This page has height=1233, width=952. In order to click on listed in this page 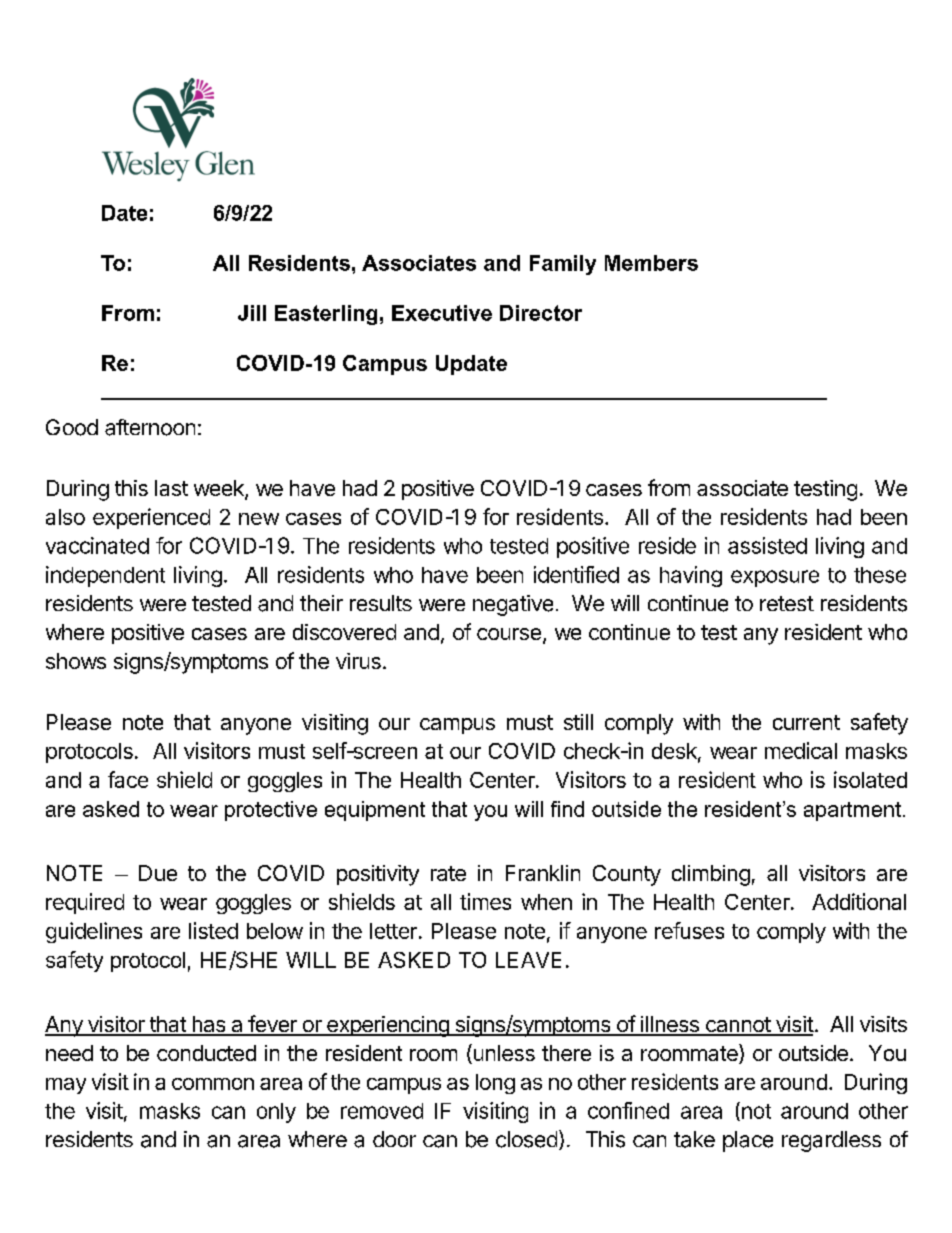, I will do `click(213, 930)`.
